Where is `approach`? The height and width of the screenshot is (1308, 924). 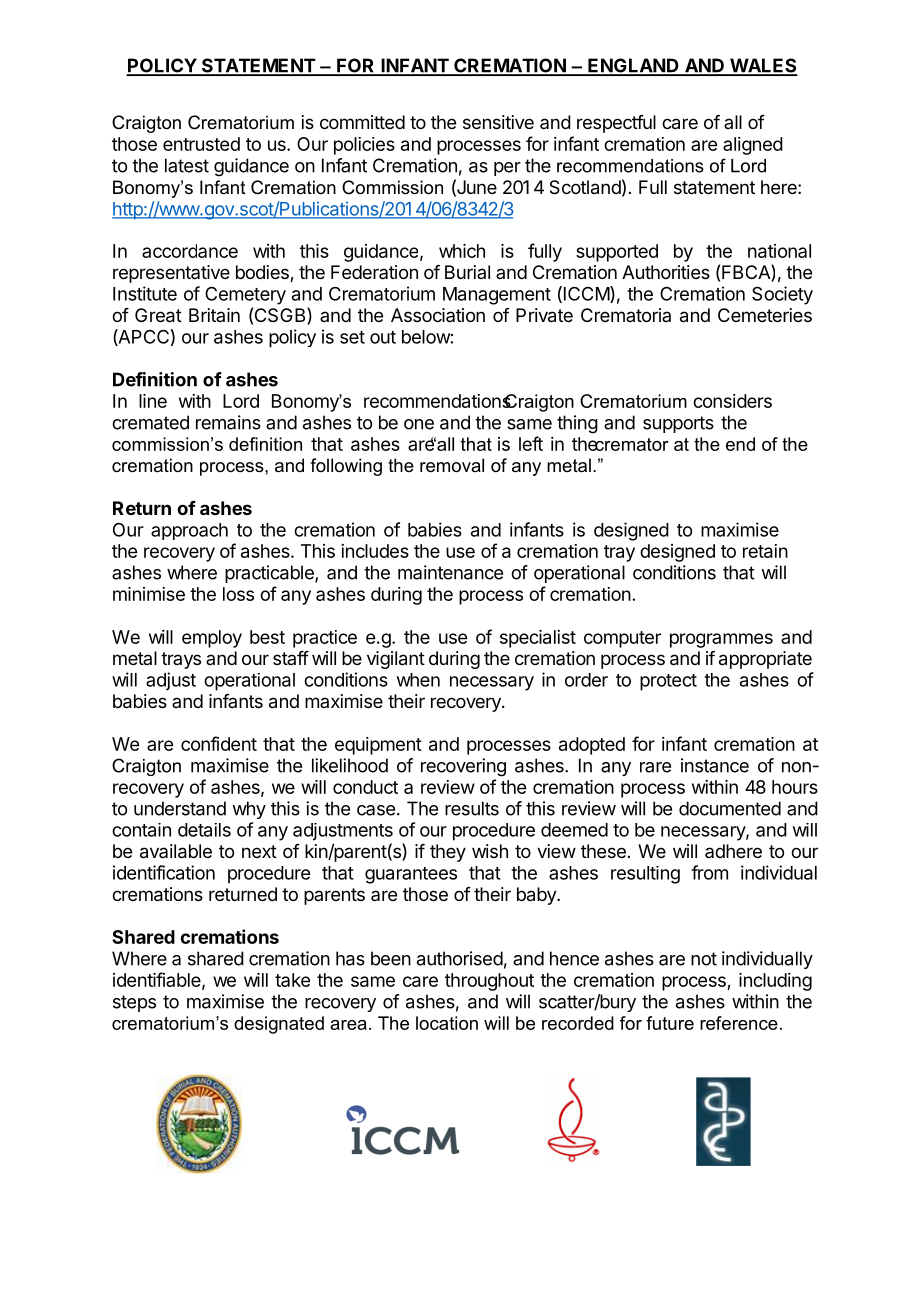 approach is located at coordinates (189, 531).
